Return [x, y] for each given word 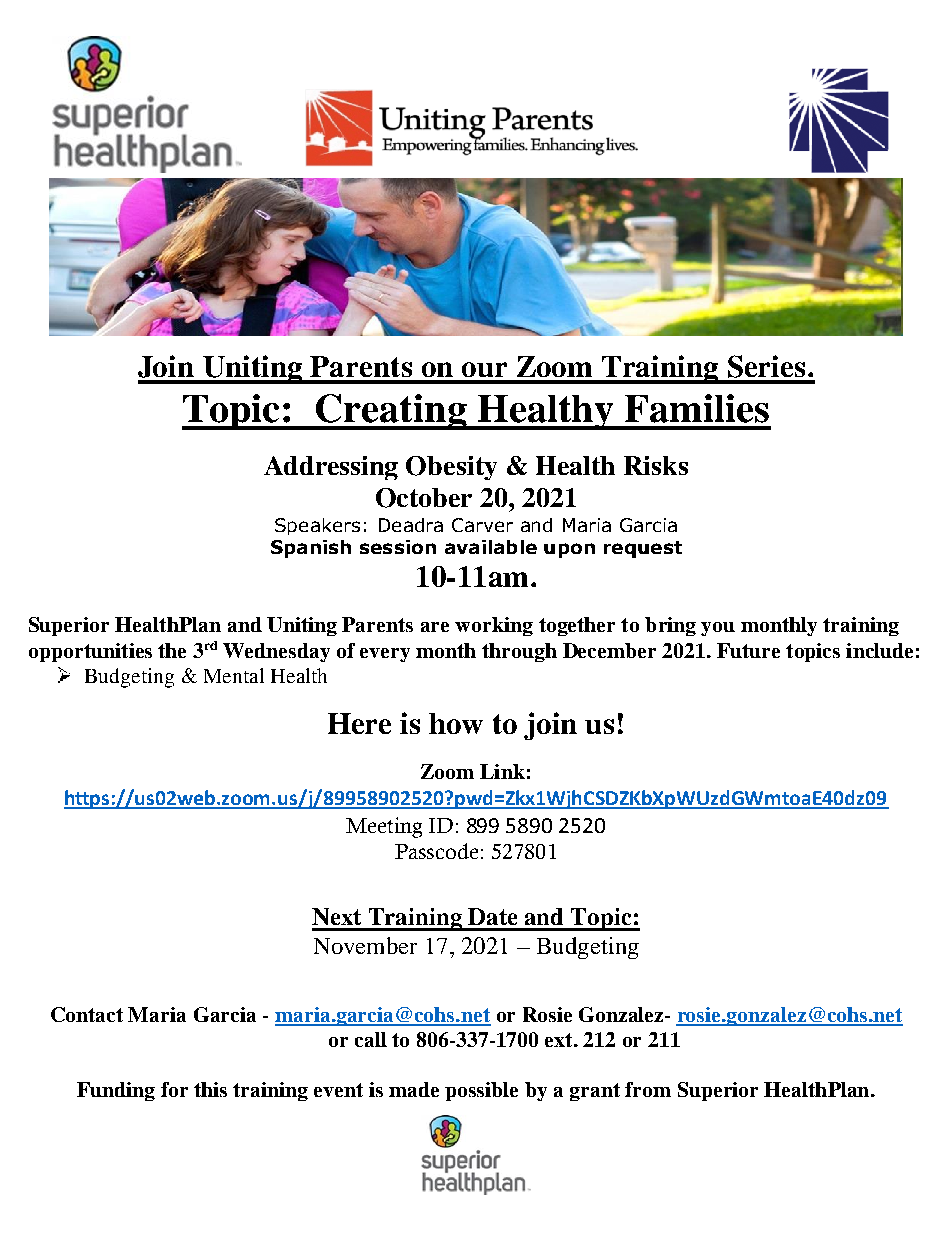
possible [481, 1091]
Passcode [436, 851]
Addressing [331, 468]
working [494, 626]
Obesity [451, 468]
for [174, 1089]
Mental [234, 675]
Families [697, 408]
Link [502, 771]
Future [748, 650]
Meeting [384, 827]
